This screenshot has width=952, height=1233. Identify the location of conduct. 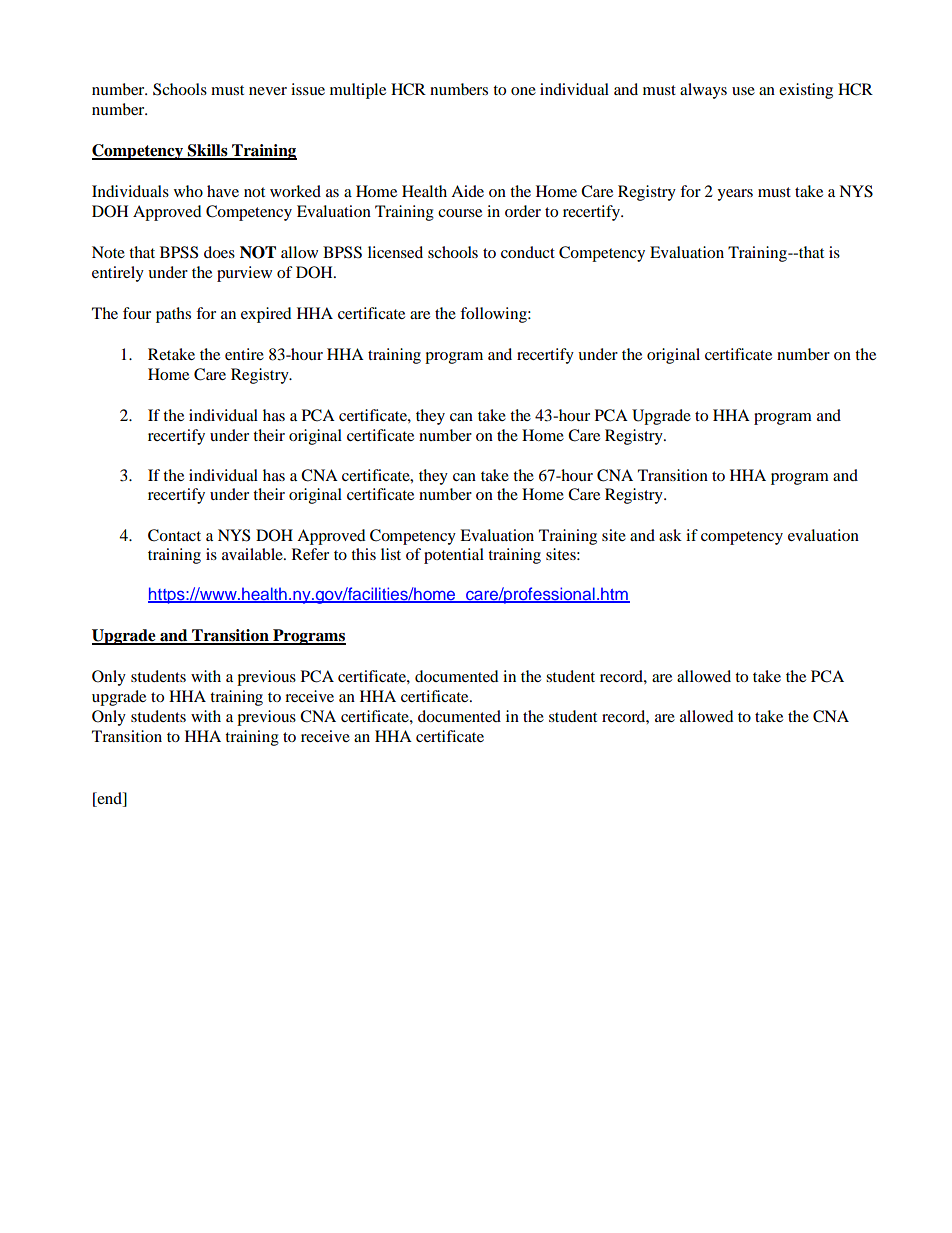
(528, 252).
